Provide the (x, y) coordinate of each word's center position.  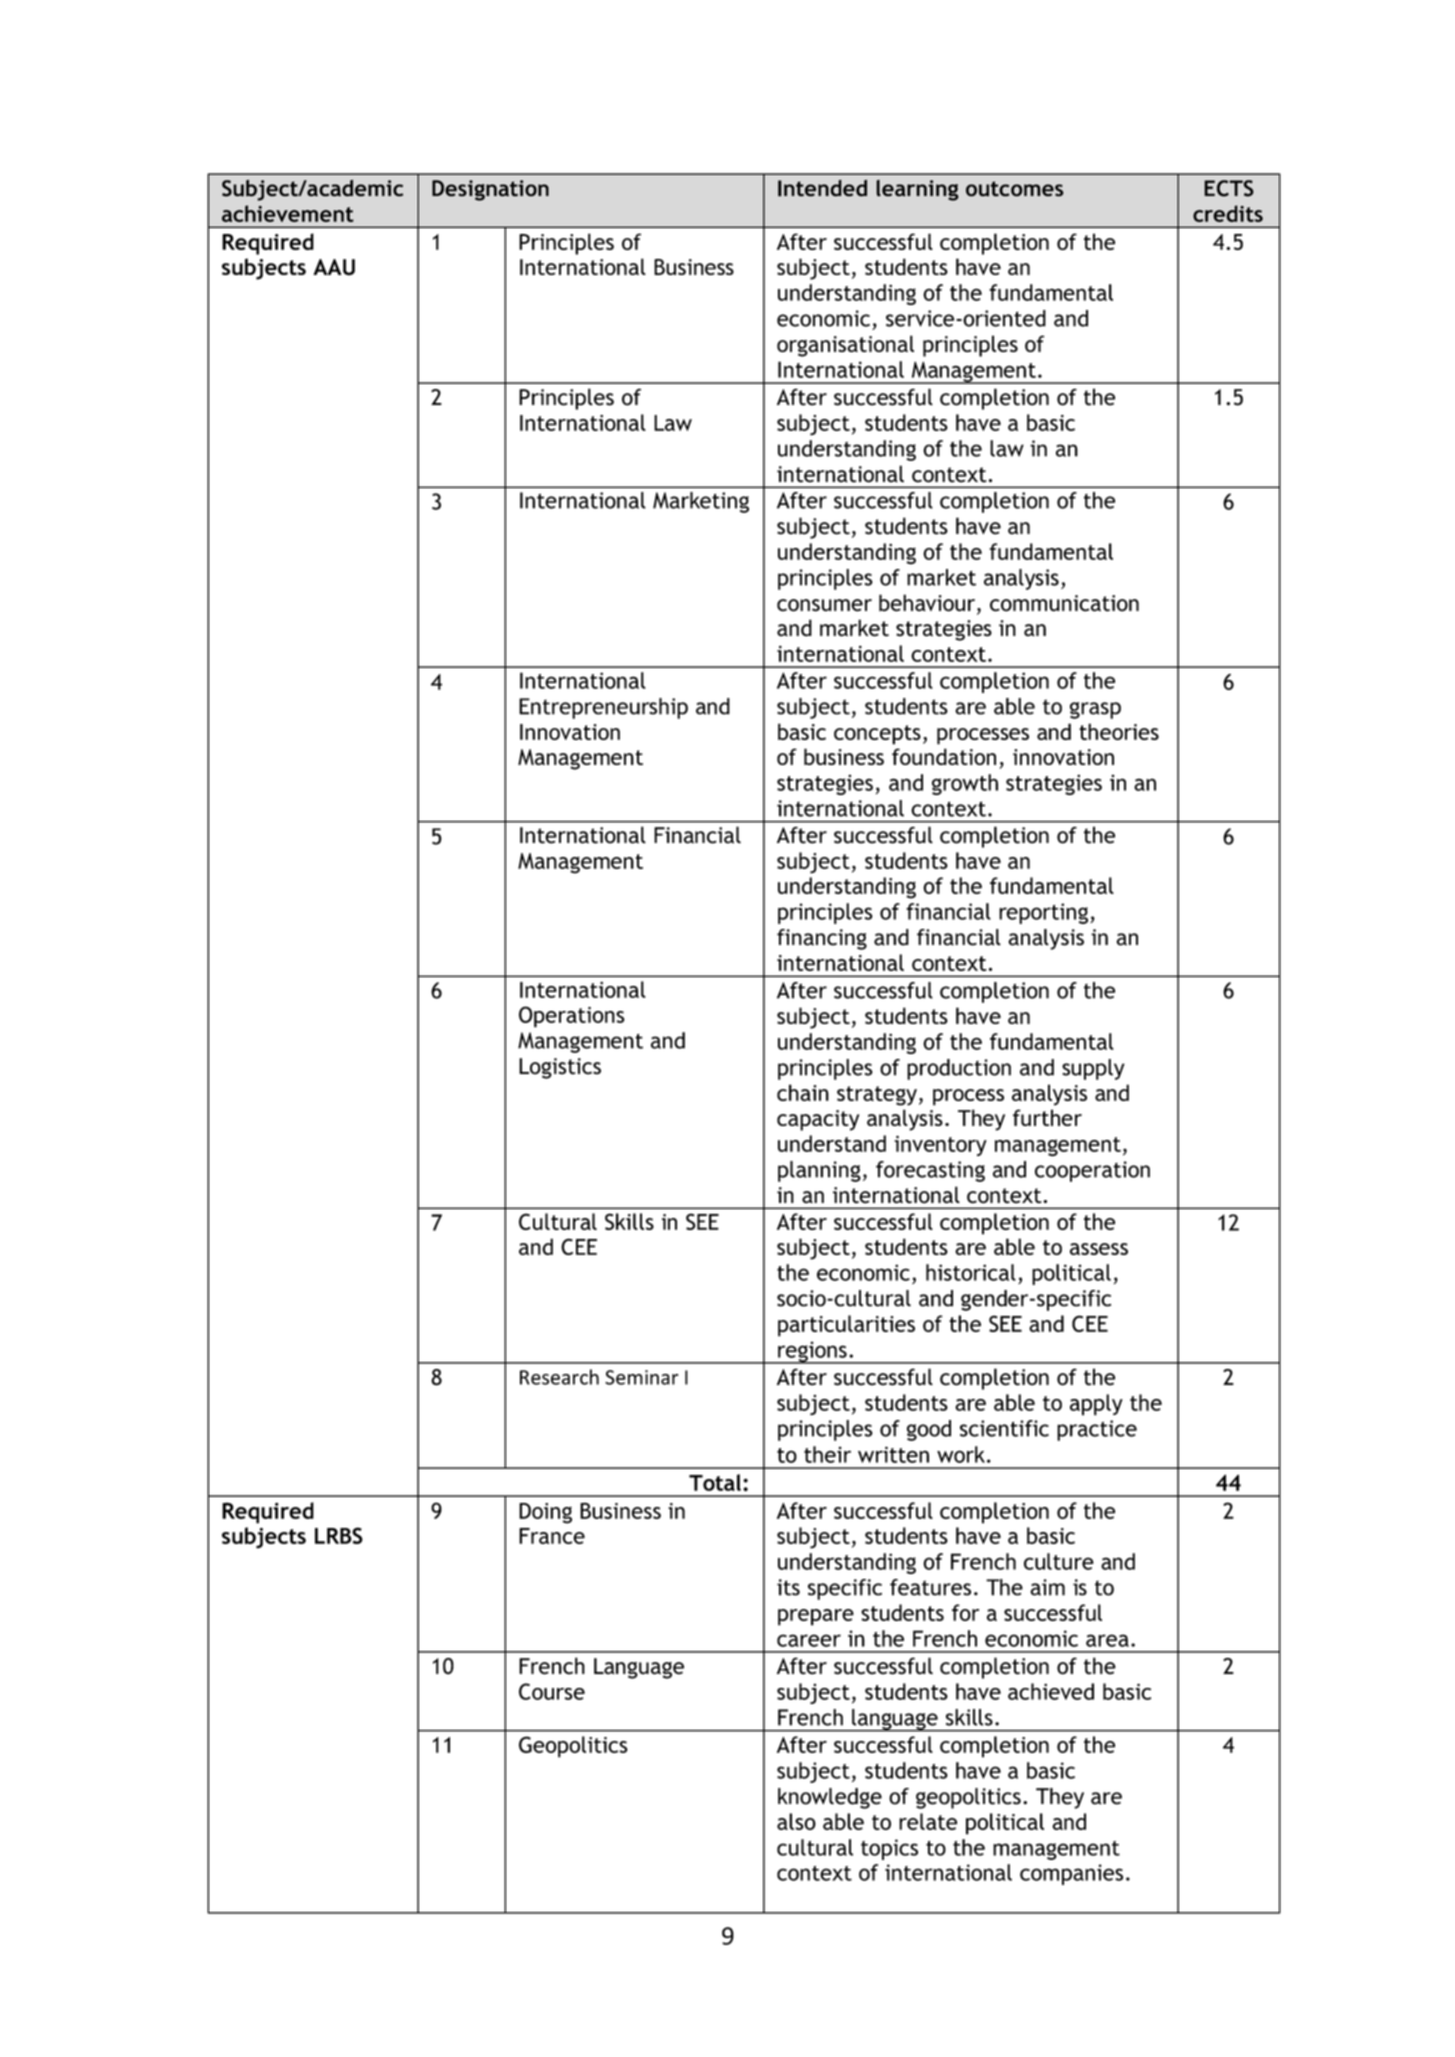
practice (1097, 1430)
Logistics (560, 1068)
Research (559, 1377)
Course (552, 1691)
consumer (824, 605)
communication (1064, 603)
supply (1093, 1069)
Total (716, 1482)
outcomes (1015, 189)
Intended (822, 188)
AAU (334, 267)
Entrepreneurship (603, 708)
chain (803, 1092)
